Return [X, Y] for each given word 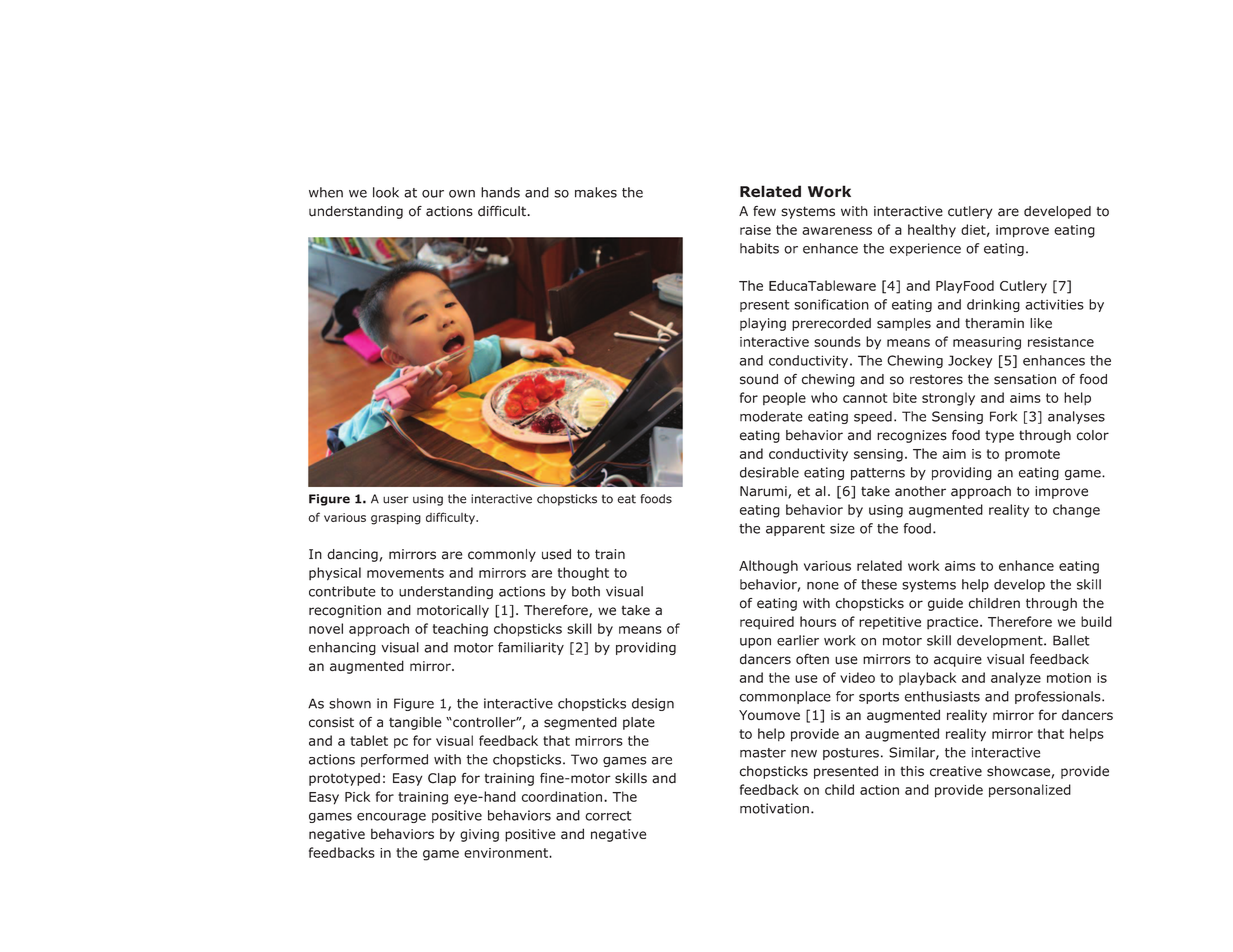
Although [768, 567]
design [653, 704]
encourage [391, 818]
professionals [1059, 697]
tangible [415, 723]
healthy [932, 231]
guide [945, 604]
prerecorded [831, 324]
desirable [769, 472]
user [395, 500]
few [764, 211]
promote [1032, 455]
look [386, 192]
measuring [987, 343]
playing [763, 324]
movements [405, 573]
